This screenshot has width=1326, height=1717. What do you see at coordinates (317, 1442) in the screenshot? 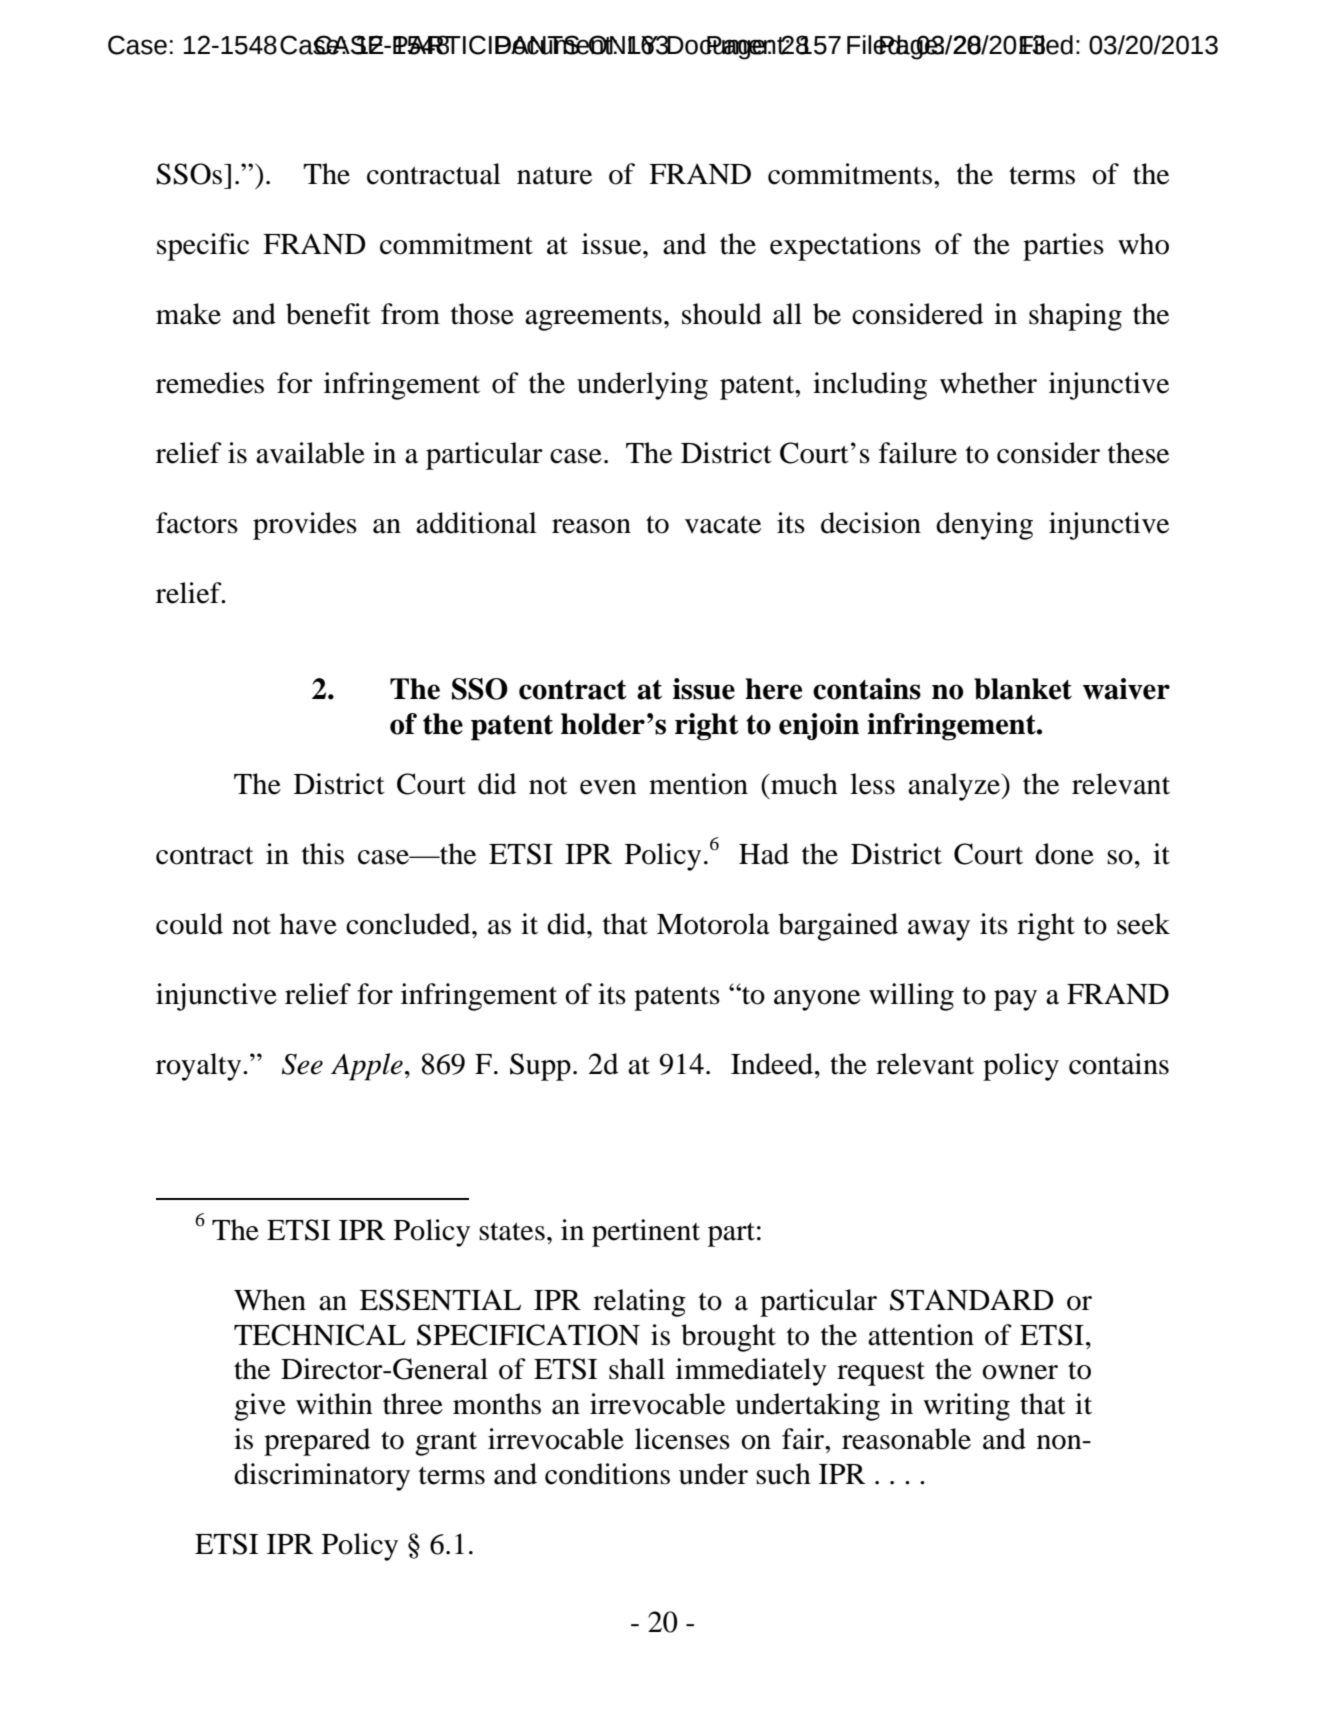
I see `prepared` at bounding box center [317, 1442].
